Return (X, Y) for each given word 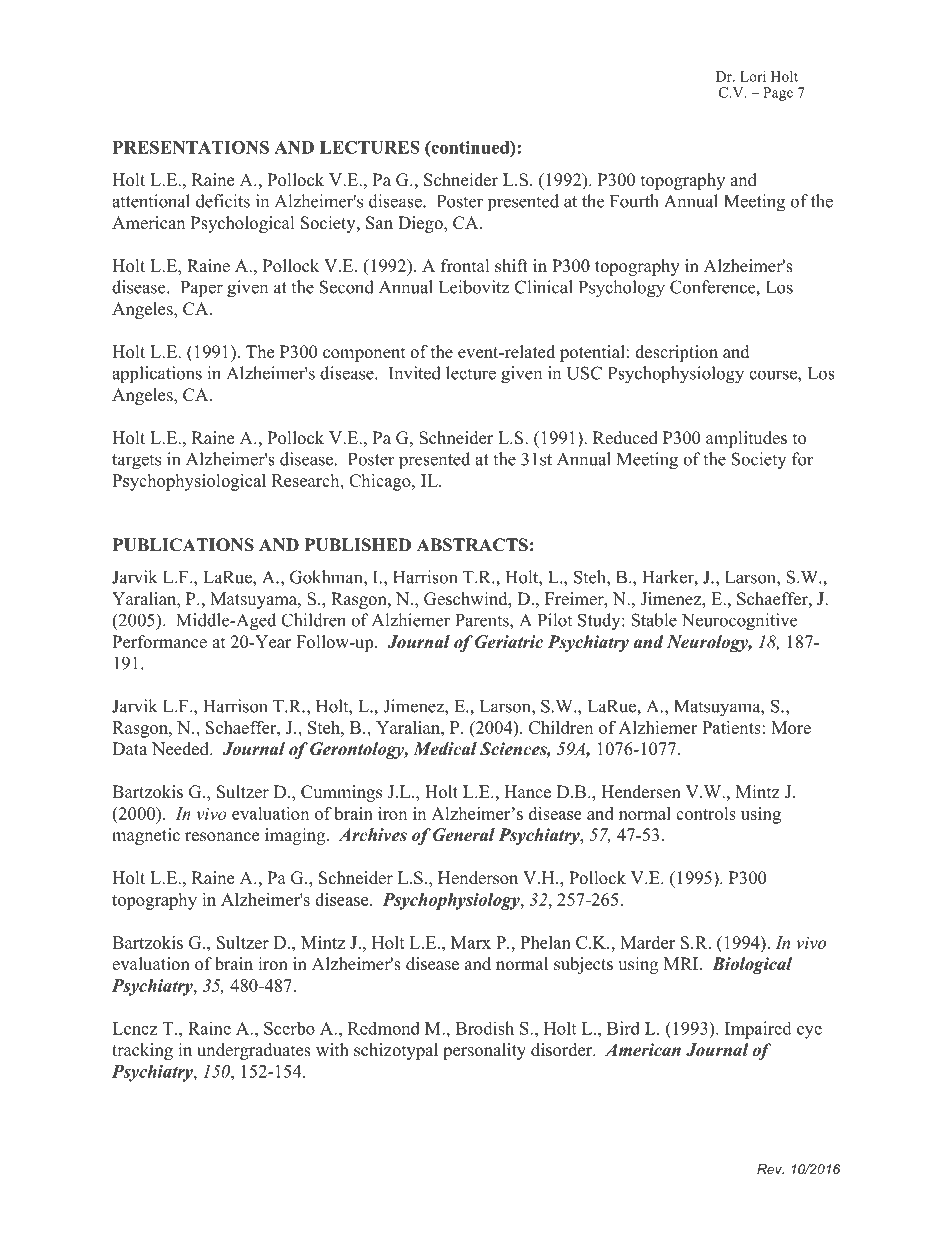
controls (706, 813)
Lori (753, 76)
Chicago (381, 482)
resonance (222, 837)
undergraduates (254, 1051)
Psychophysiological (189, 482)
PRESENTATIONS (191, 147)
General (464, 835)
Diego (421, 224)
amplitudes (746, 439)
